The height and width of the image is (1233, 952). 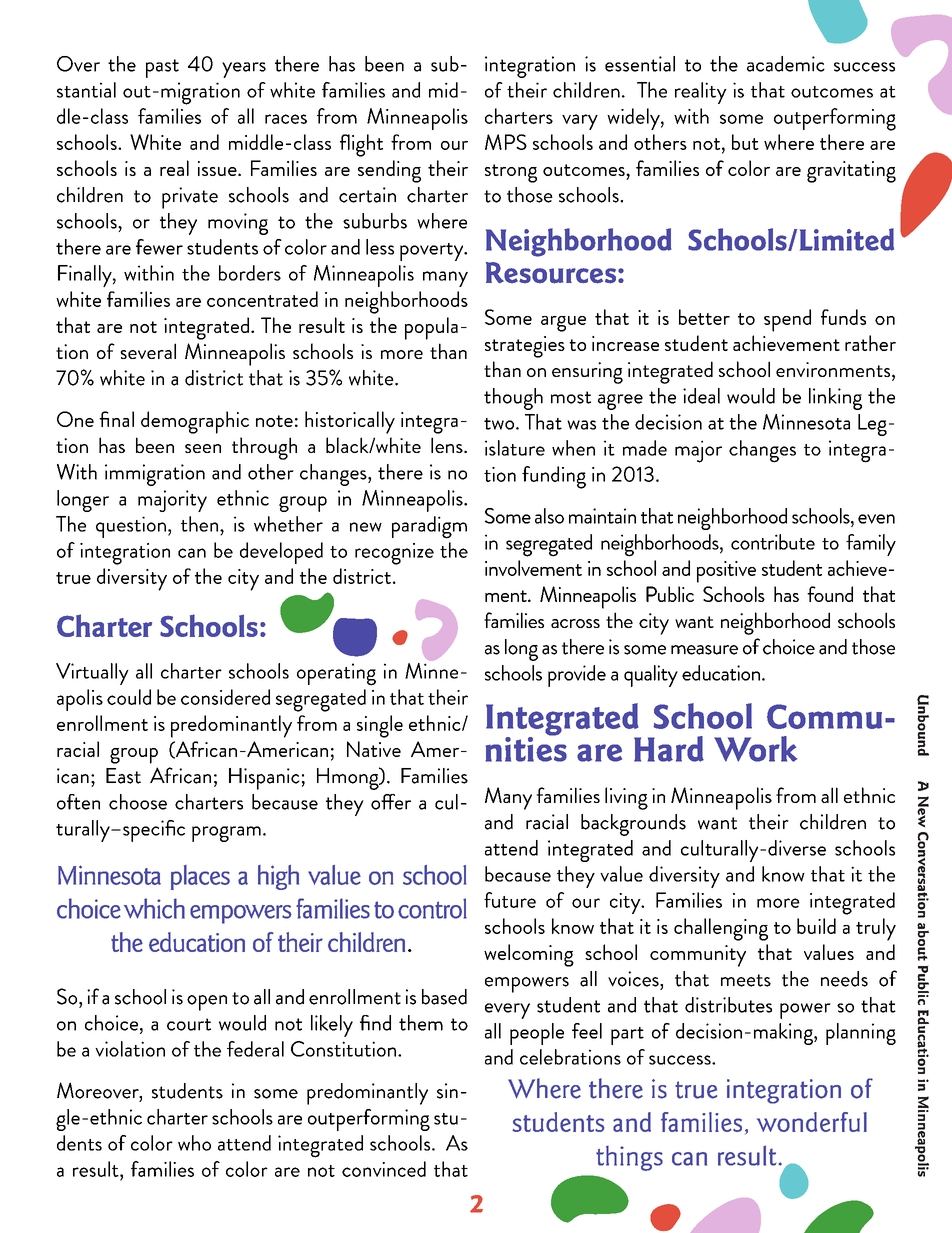 I want to click on spend, so click(x=787, y=320).
